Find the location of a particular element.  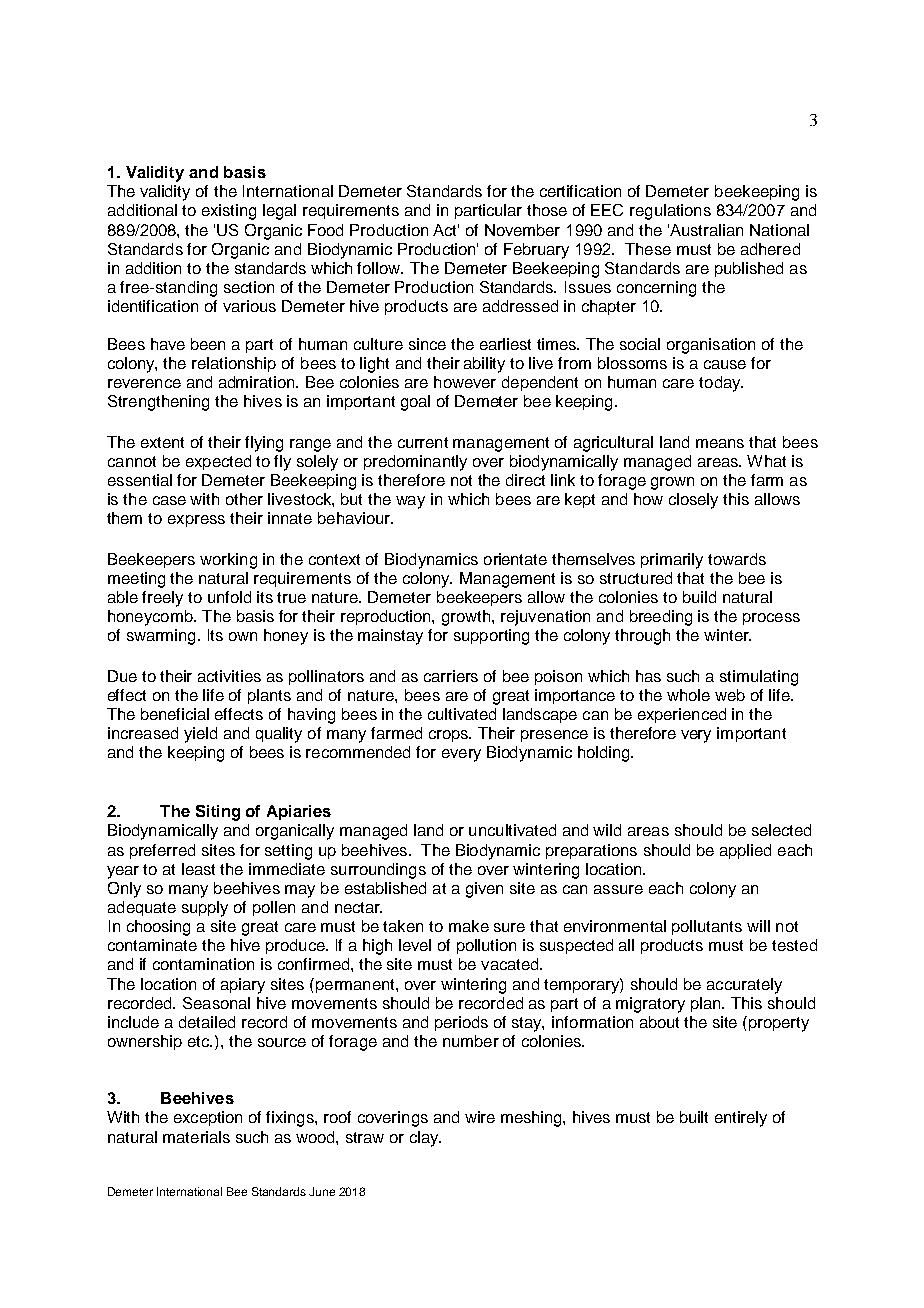

November is located at coordinates (522, 230).
